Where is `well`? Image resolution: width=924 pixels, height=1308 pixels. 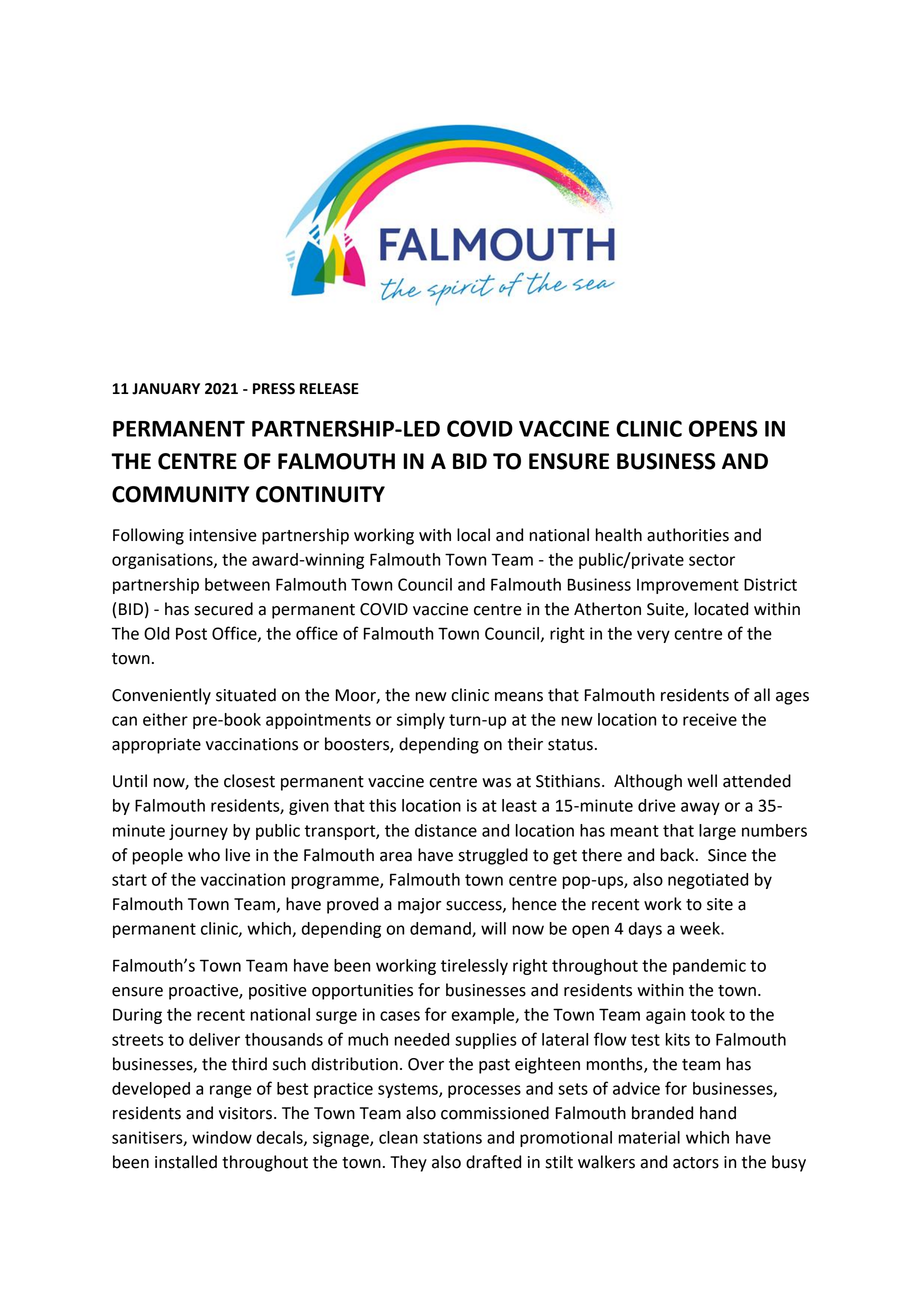
well is located at coordinates (702, 781).
